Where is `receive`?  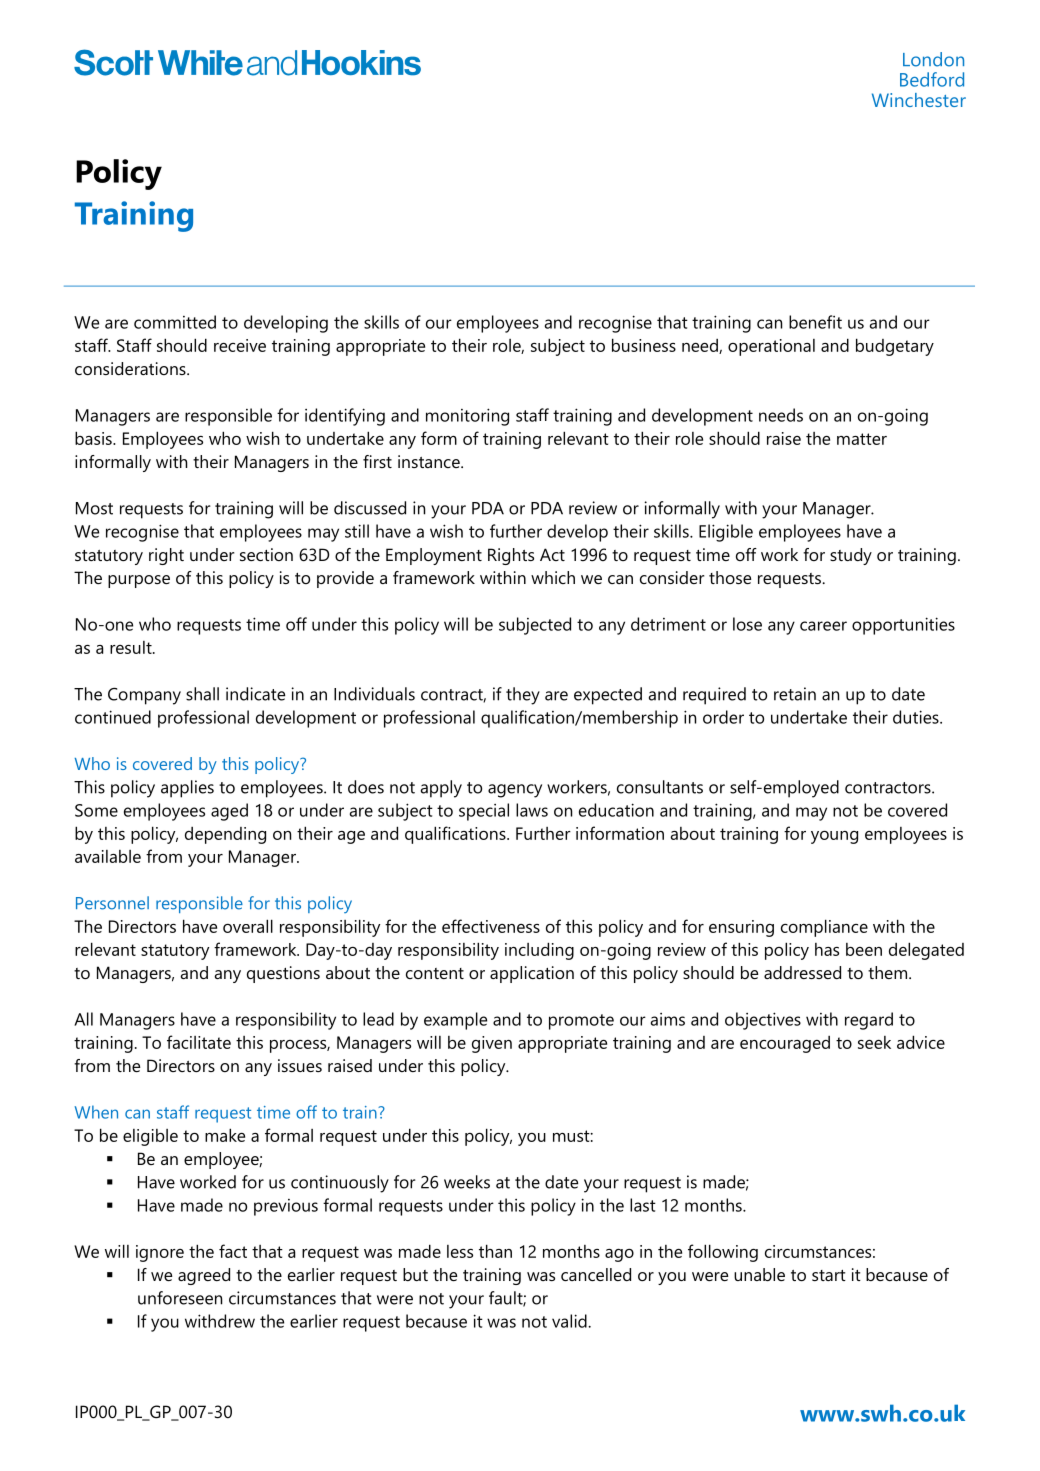 receive is located at coordinates (240, 345).
